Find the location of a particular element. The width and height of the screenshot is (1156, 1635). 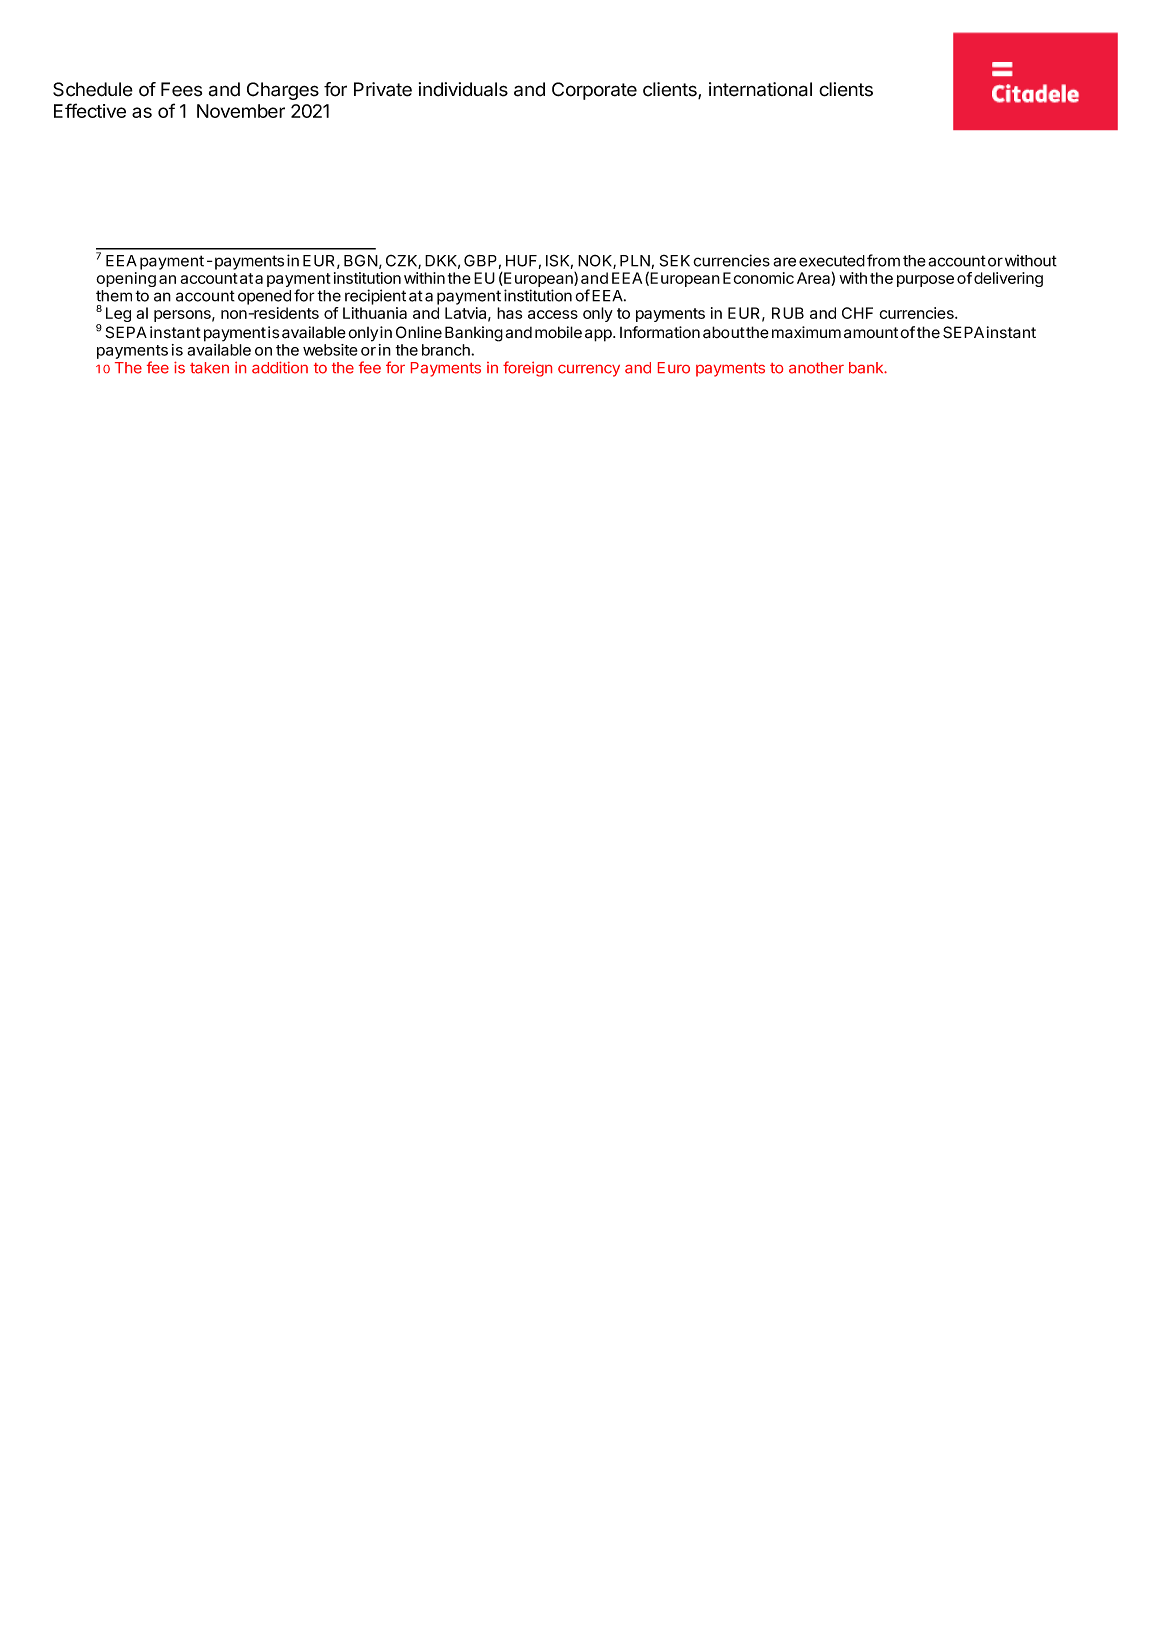

November is located at coordinates (241, 111).
